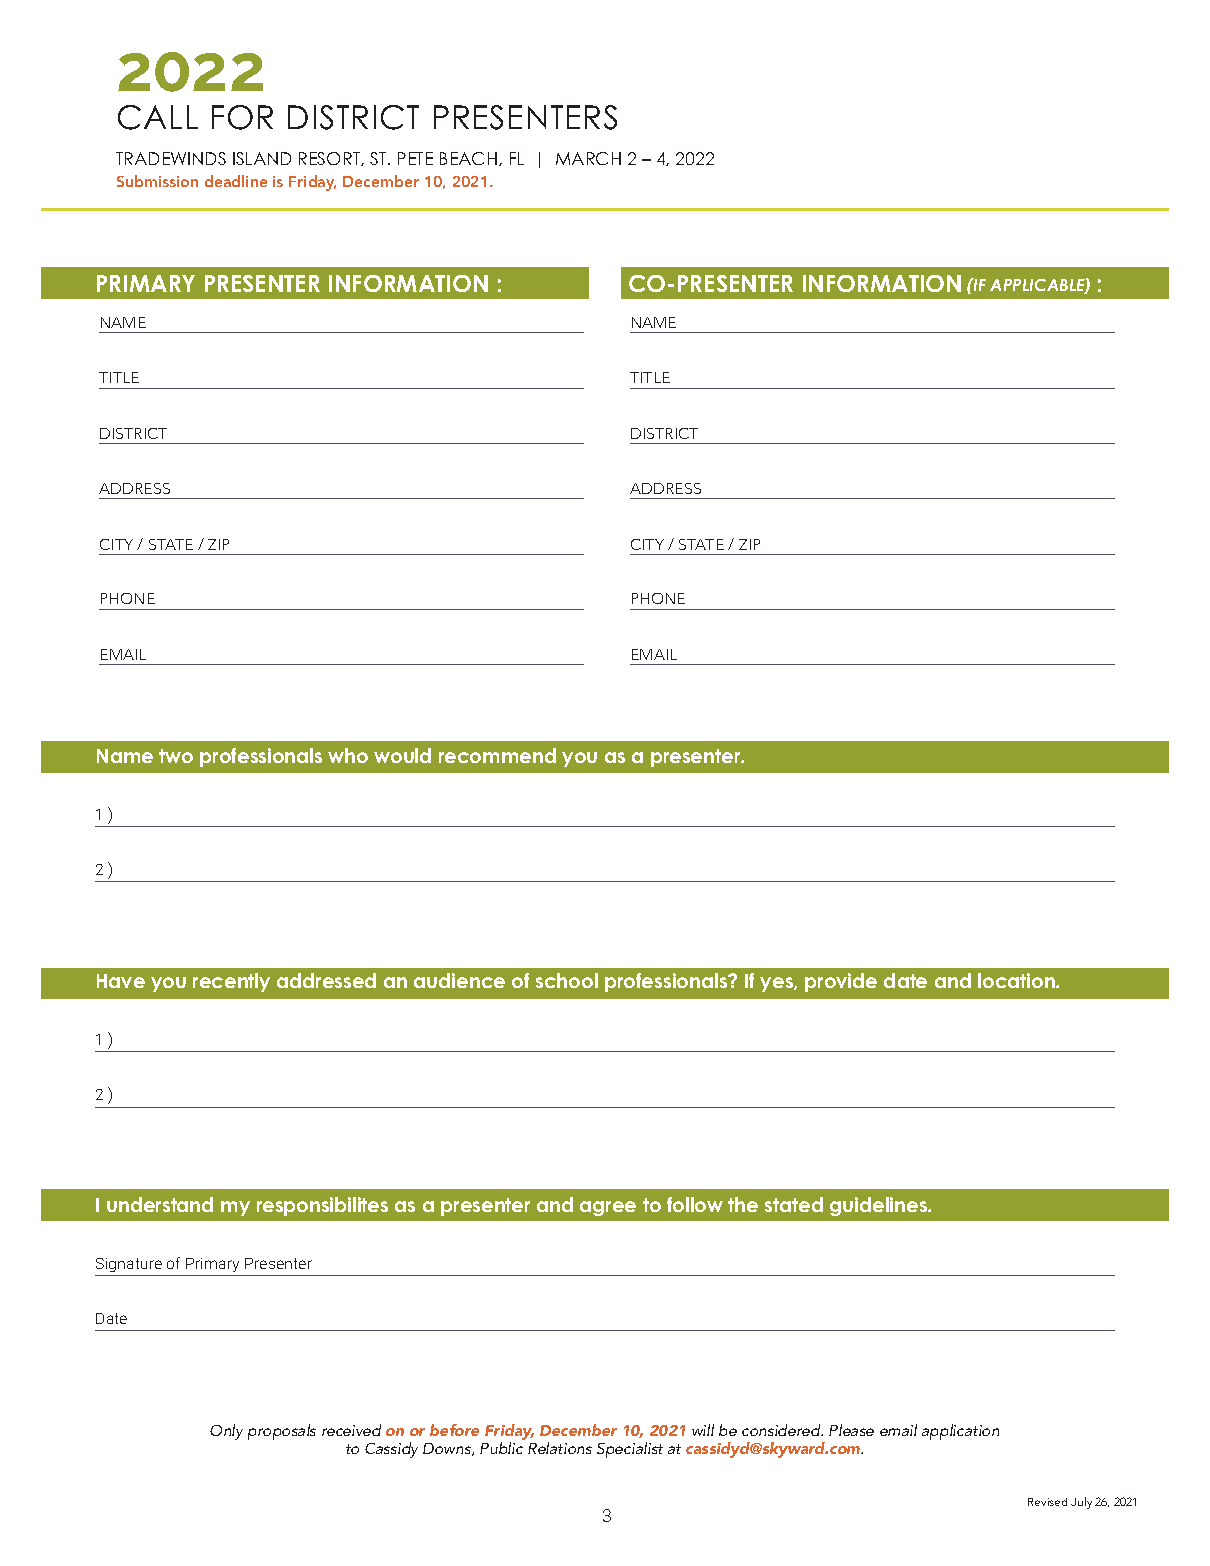 The image size is (1210, 1566). I want to click on who, so click(348, 755).
